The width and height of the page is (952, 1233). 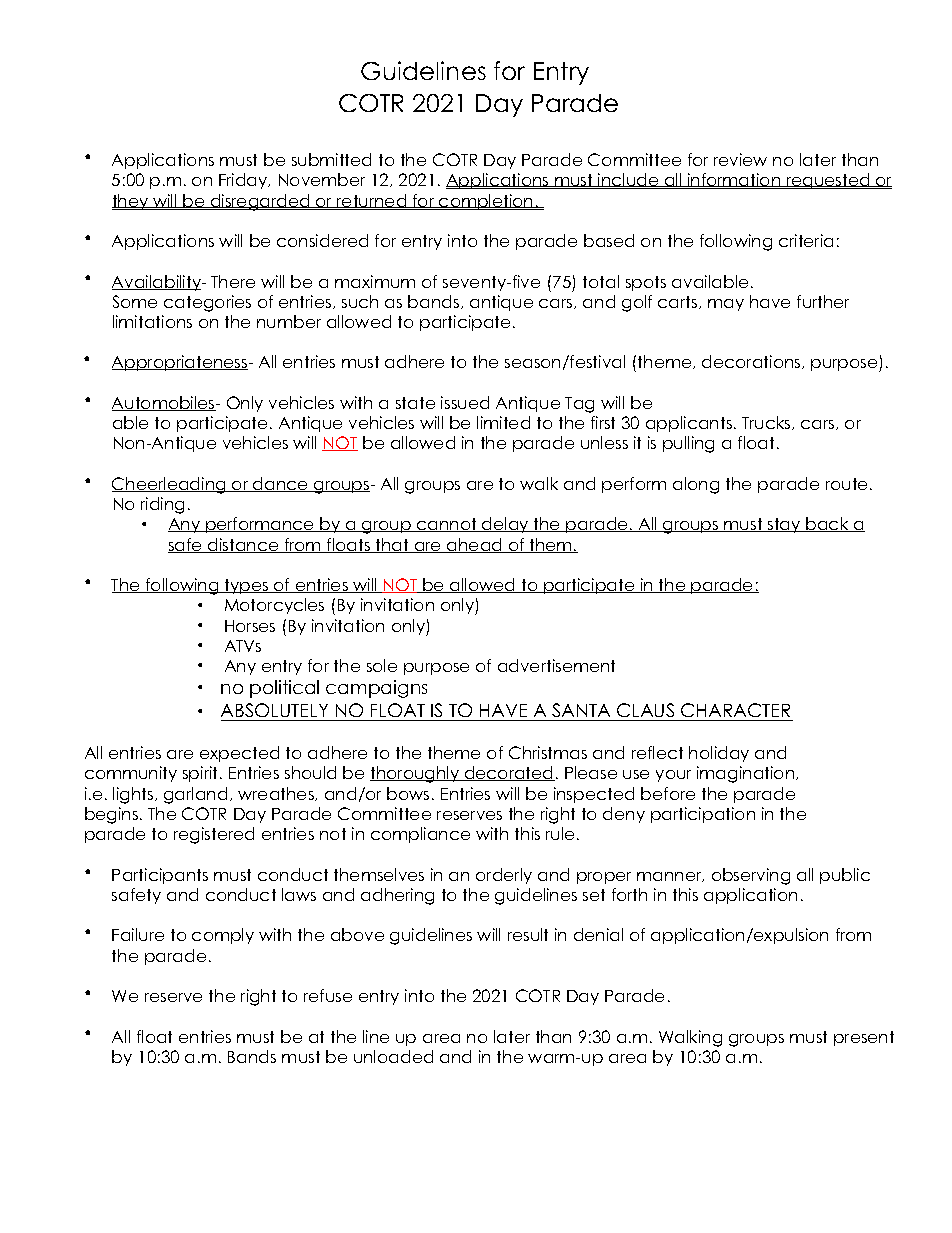 I want to click on information, so click(x=734, y=181).
